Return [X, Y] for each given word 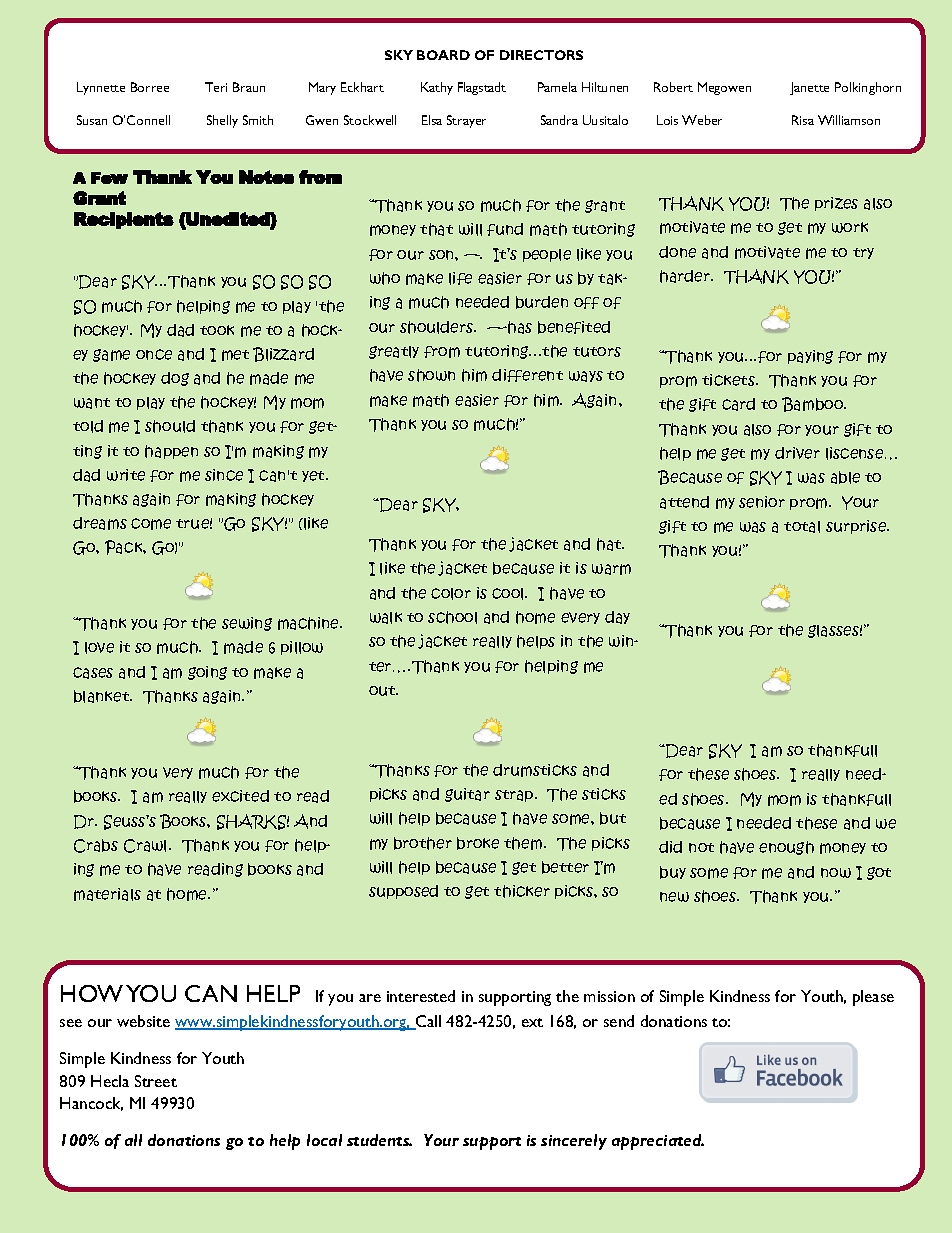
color [451, 594]
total [802, 527]
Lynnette [101, 88]
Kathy [437, 88]
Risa [803, 120]
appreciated [658, 1142]
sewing [247, 624]
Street [156, 1081]
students [379, 1140]
